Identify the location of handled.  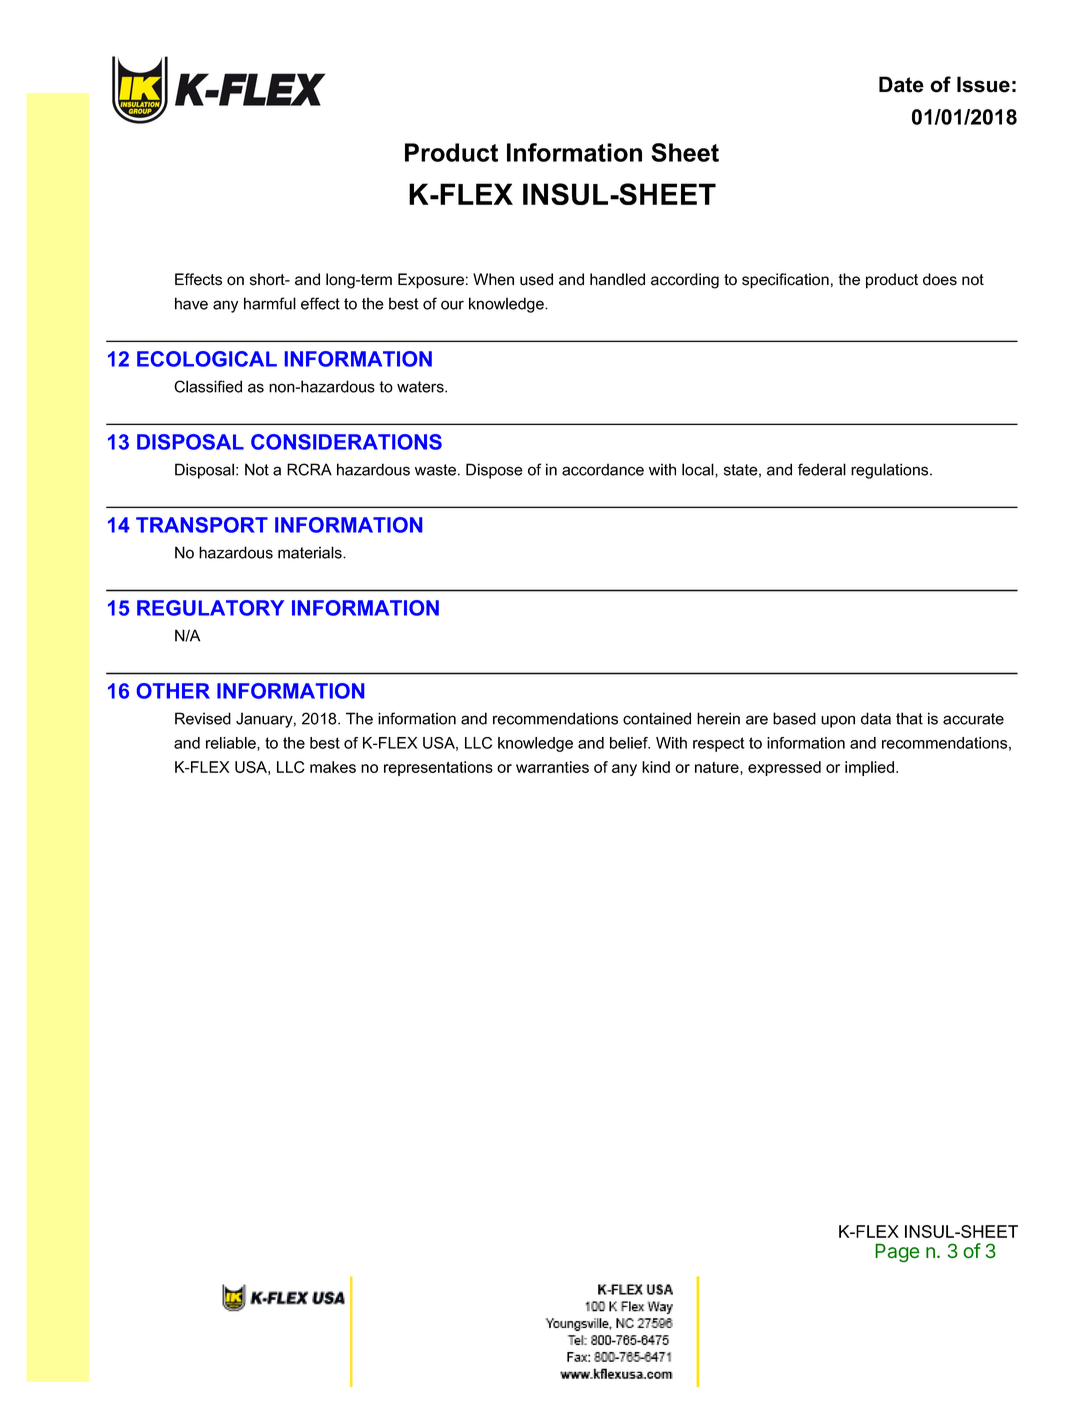
(617, 279).
